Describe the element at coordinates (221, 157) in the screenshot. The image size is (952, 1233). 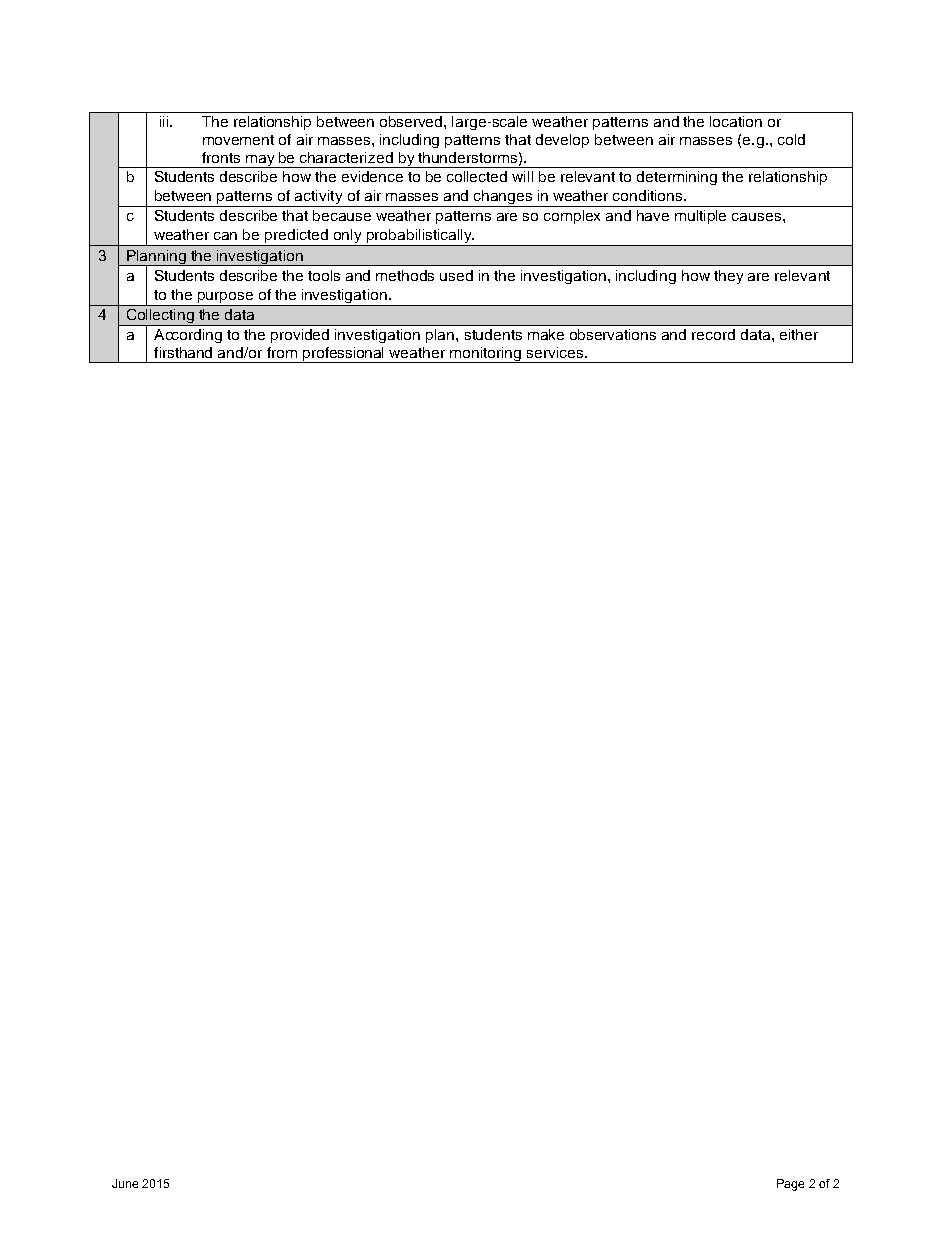
I see `fronts` at that location.
